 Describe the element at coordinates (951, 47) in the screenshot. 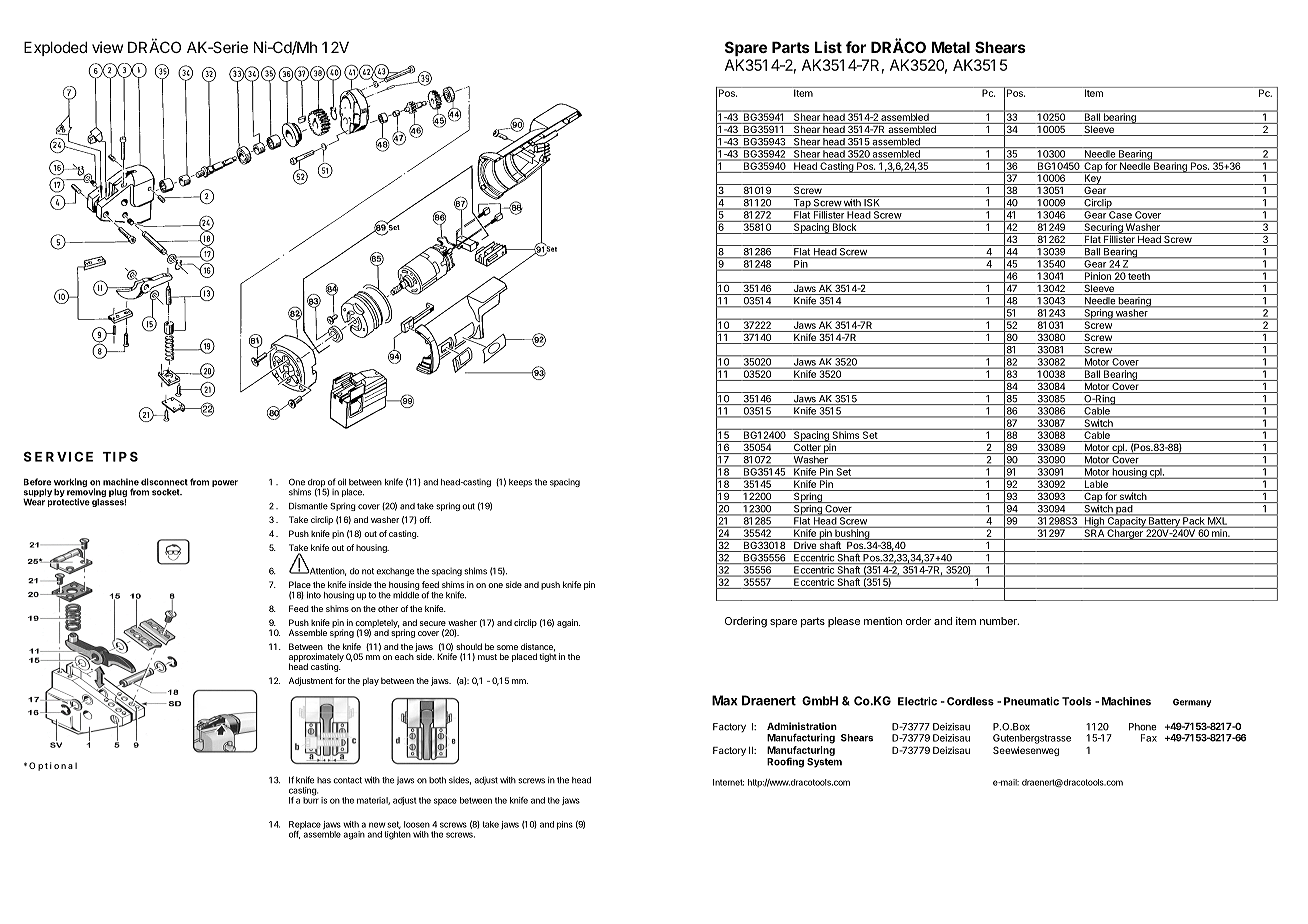

I see `Metal` at that location.
